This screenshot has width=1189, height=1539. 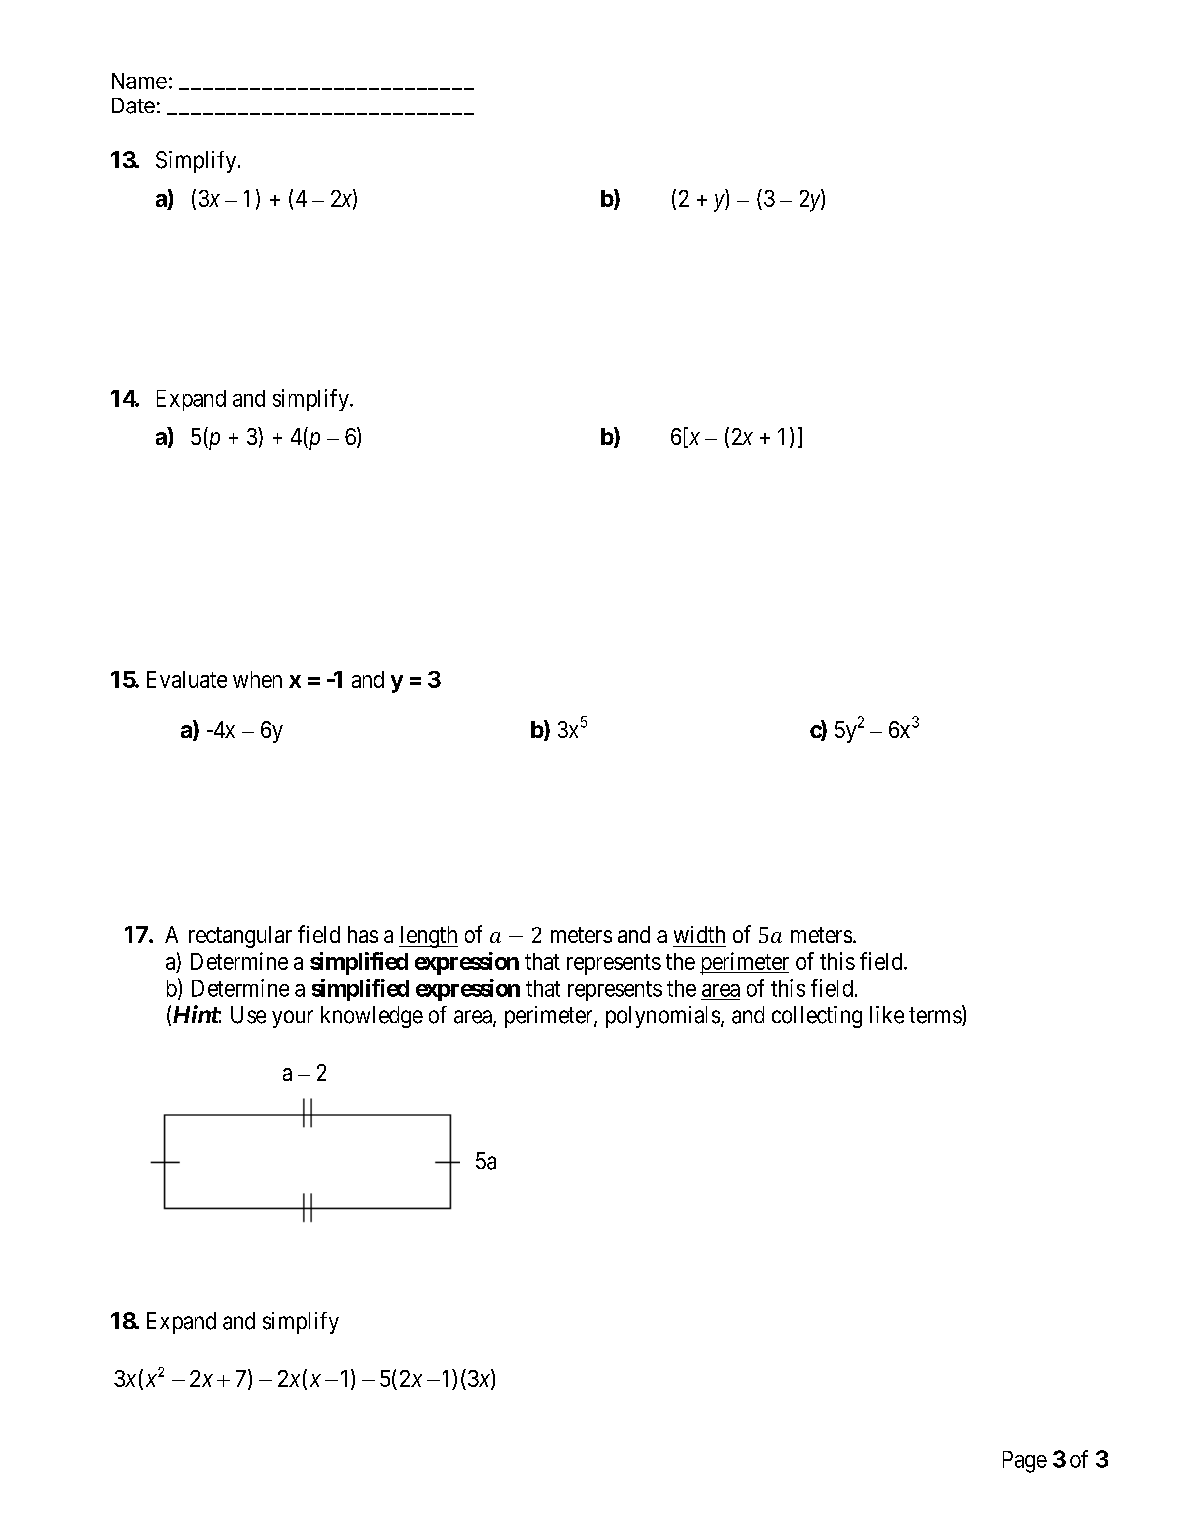 I want to click on like, so click(x=887, y=1015).
